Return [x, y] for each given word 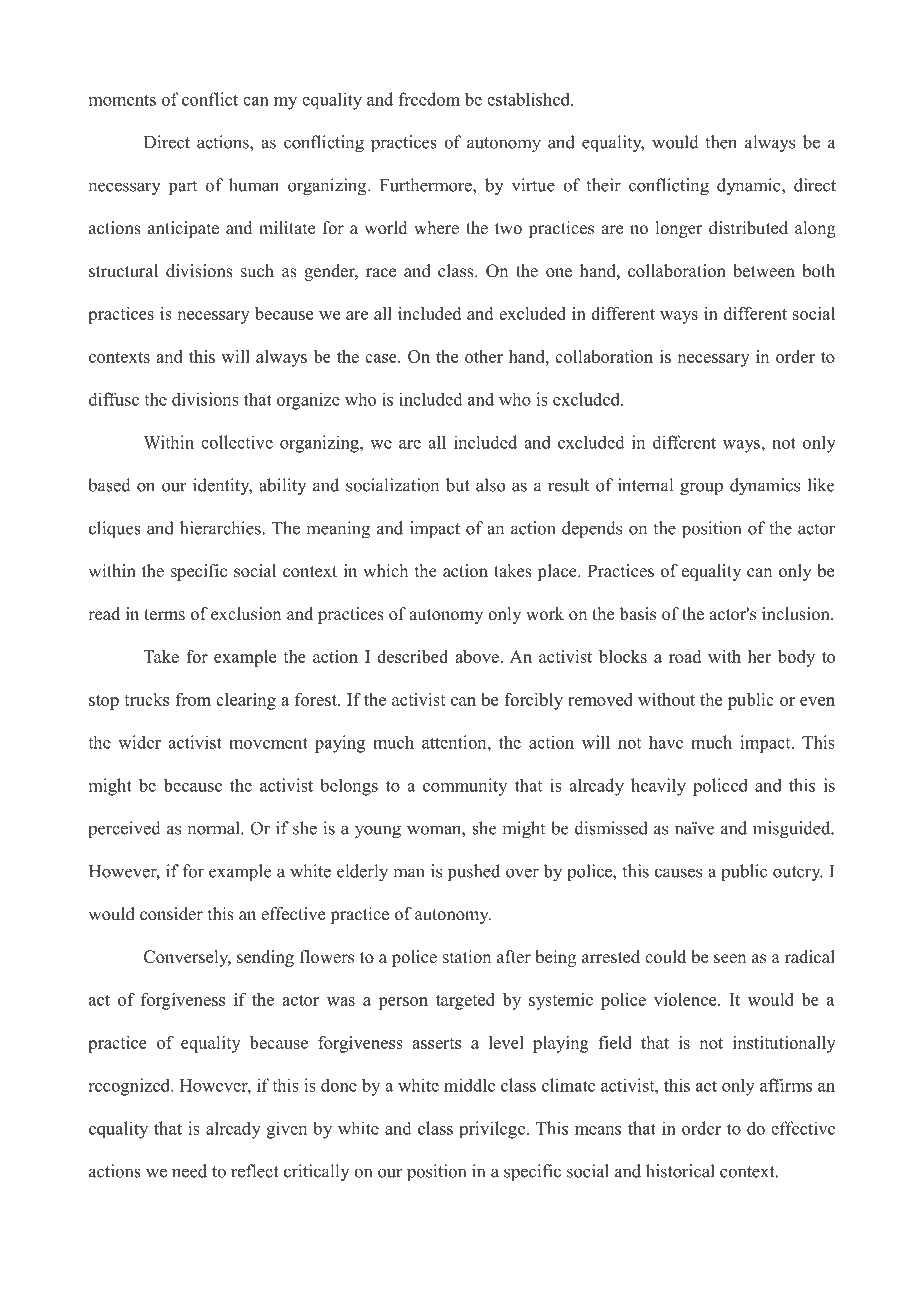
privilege [492, 1130]
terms [164, 615]
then [721, 142]
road [685, 656]
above [478, 656]
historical [680, 1171]
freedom [429, 99]
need [189, 1171]
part [183, 188]
